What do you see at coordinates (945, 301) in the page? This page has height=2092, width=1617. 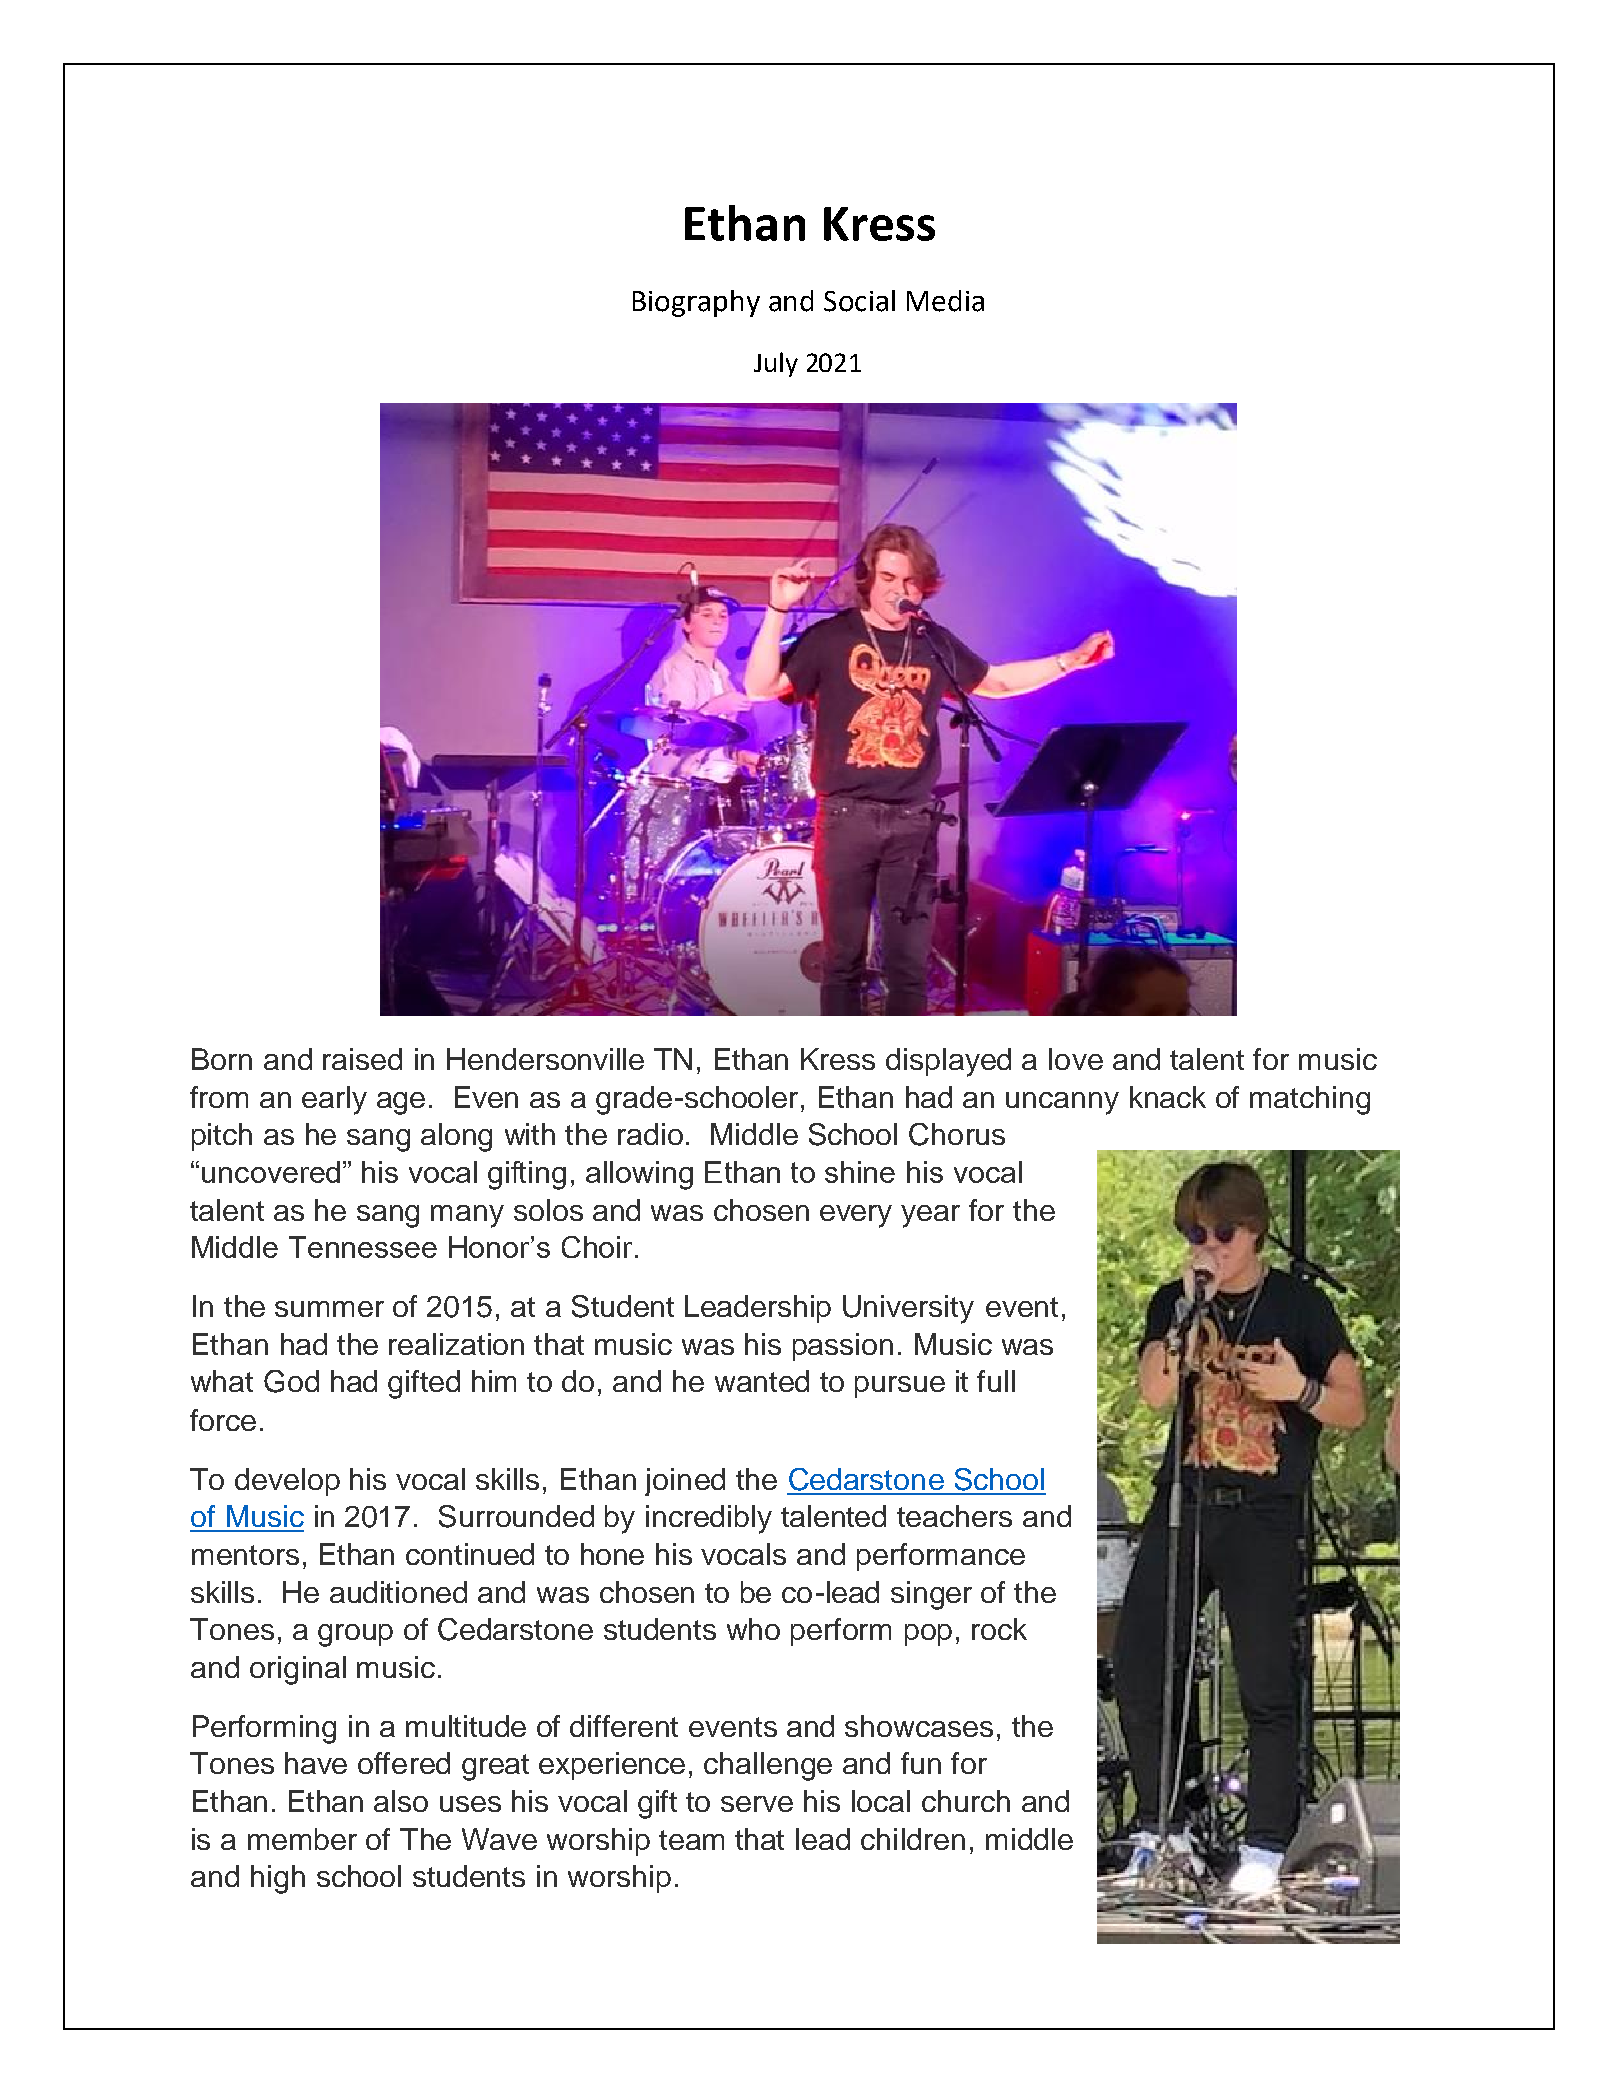 I see `Media` at bounding box center [945, 301].
